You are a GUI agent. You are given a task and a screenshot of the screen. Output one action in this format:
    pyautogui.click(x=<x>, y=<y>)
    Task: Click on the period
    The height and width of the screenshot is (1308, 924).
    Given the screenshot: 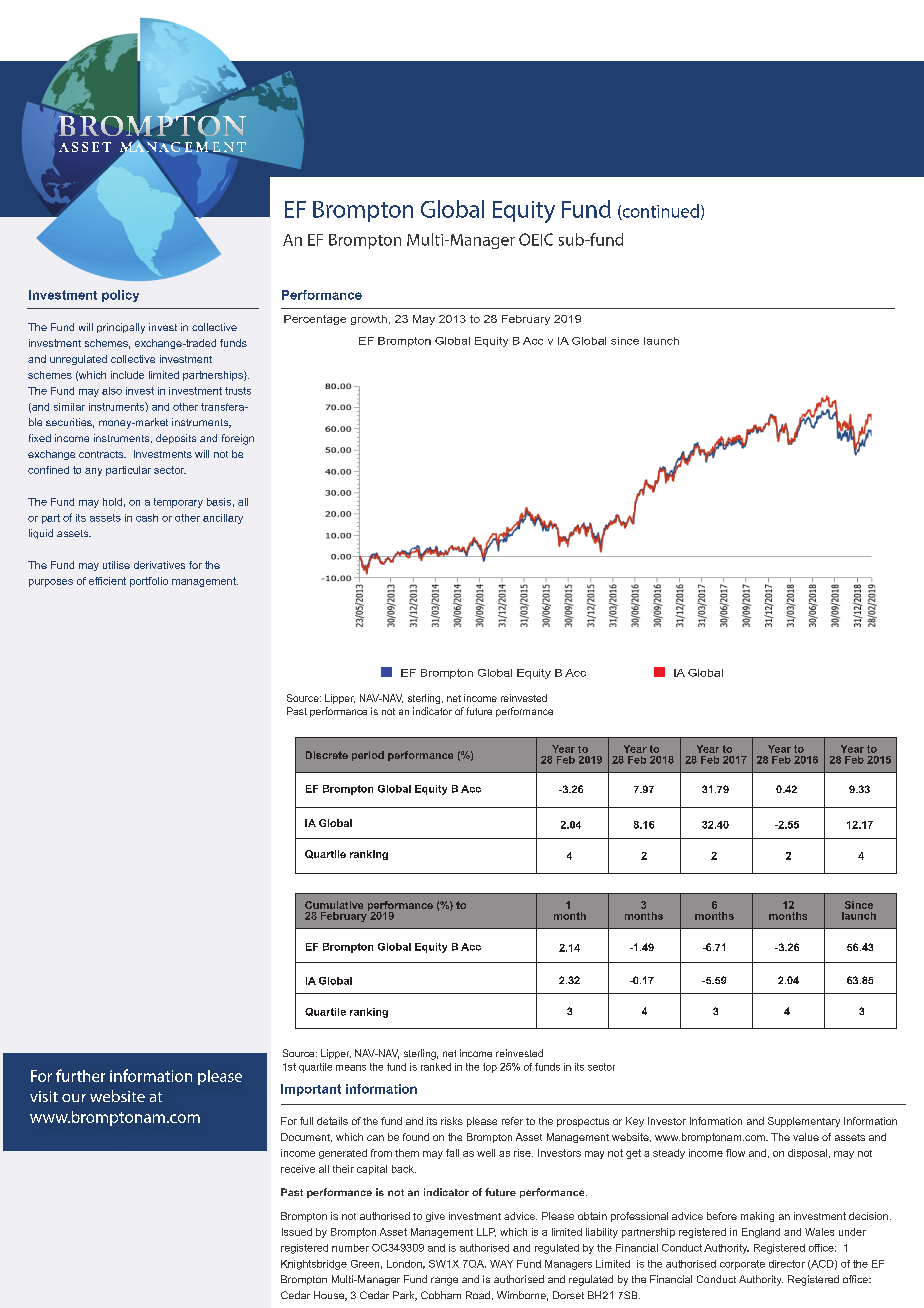 What is the action you would take?
    pyautogui.click(x=368, y=756)
